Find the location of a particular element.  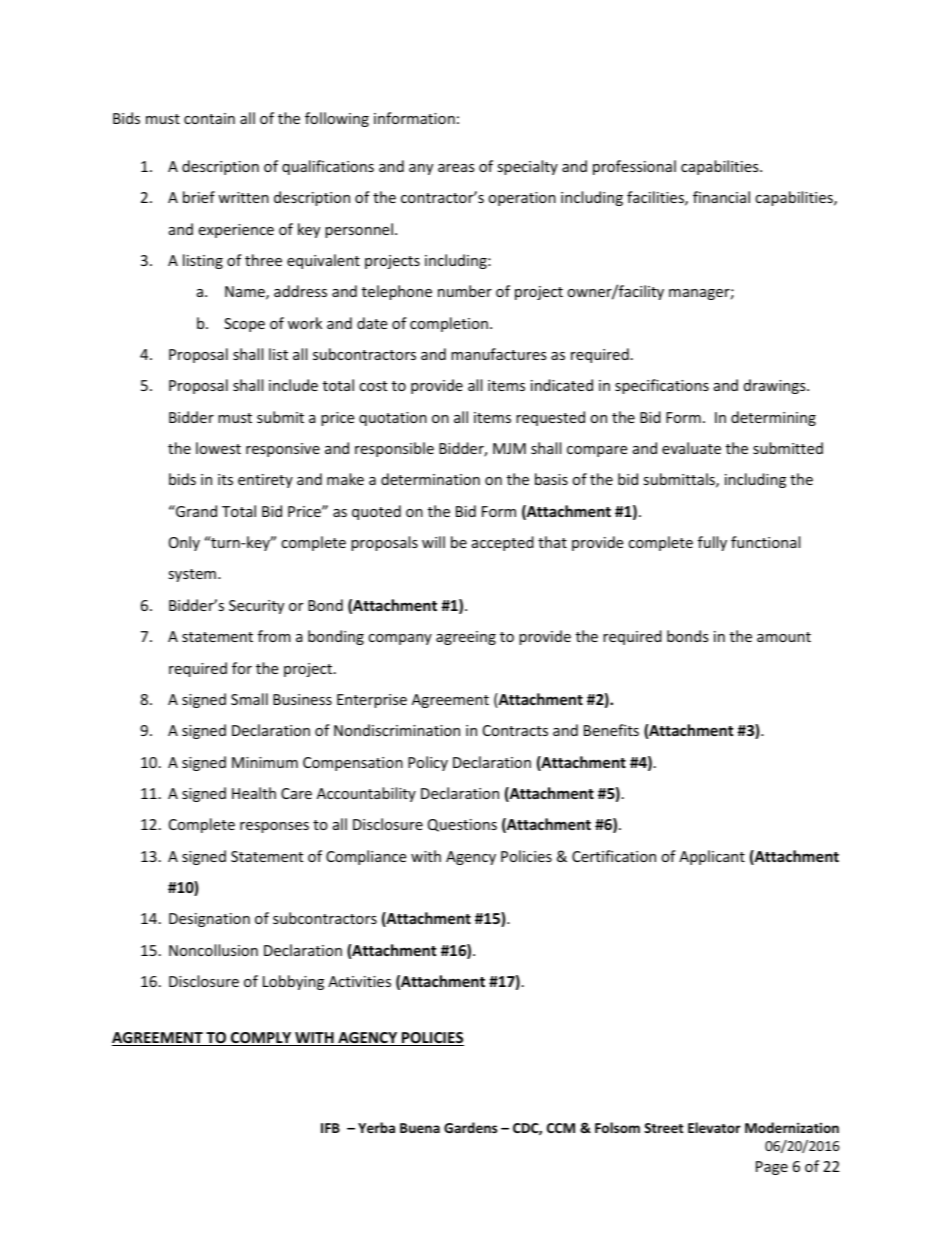

financial is located at coordinates (721, 197).
